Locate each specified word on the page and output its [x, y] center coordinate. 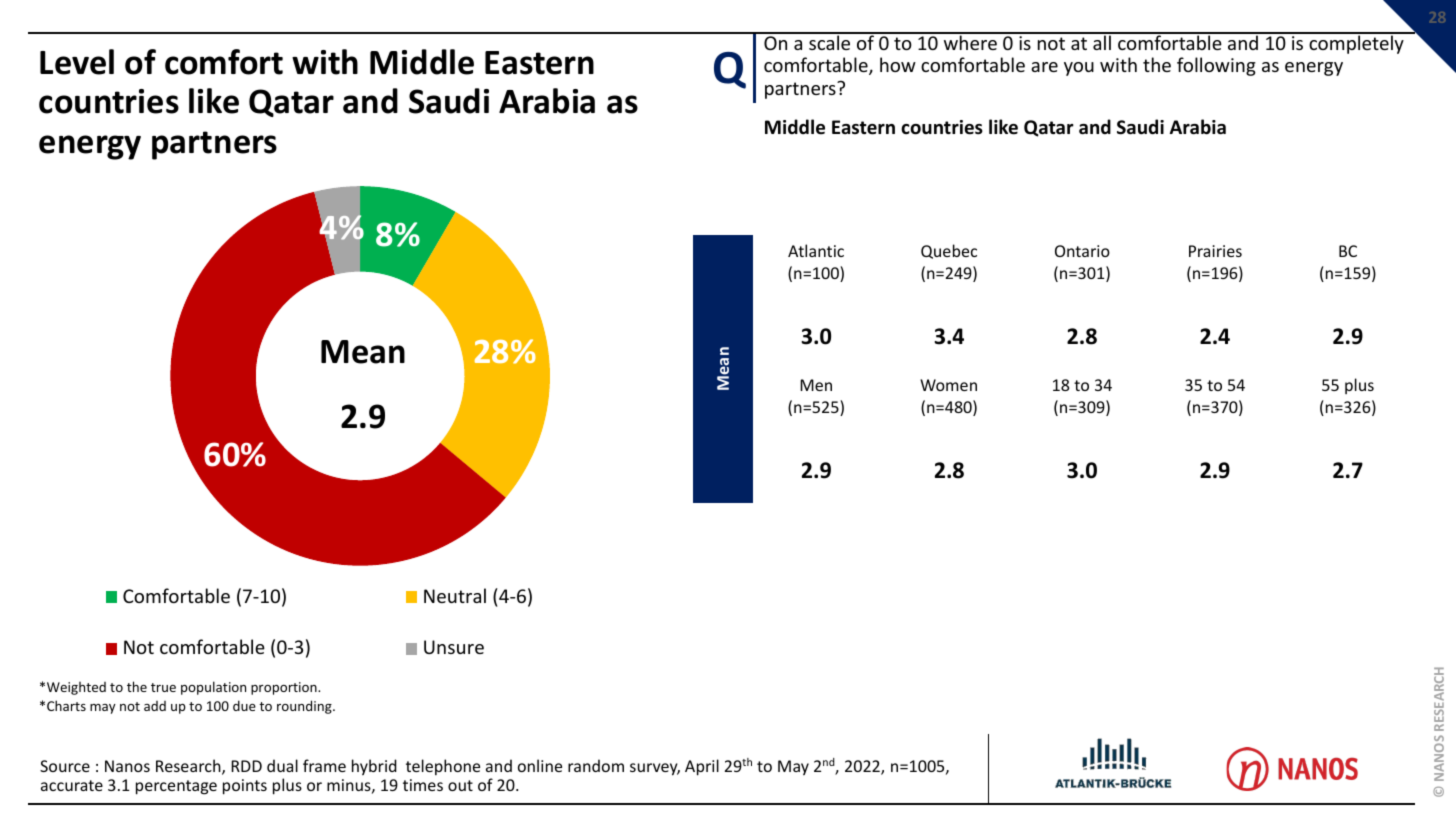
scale [830, 41]
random [596, 765]
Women [948, 385]
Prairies [1215, 251]
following [1216, 66]
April [702, 767]
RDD [246, 766]
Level [77, 62]
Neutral [455, 595]
